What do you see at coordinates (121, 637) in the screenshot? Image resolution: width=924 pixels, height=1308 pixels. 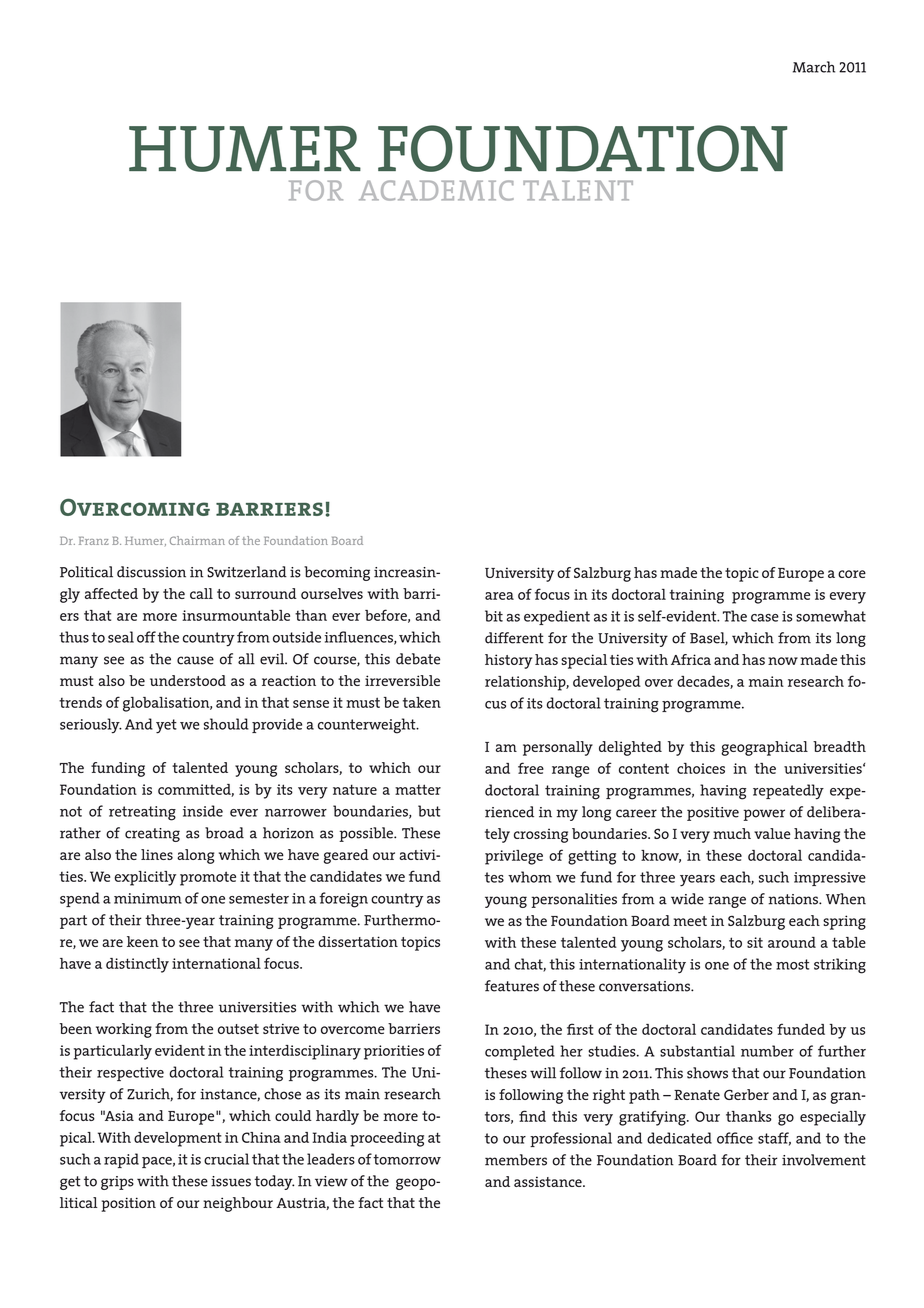 I see `seal` at bounding box center [121, 637].
